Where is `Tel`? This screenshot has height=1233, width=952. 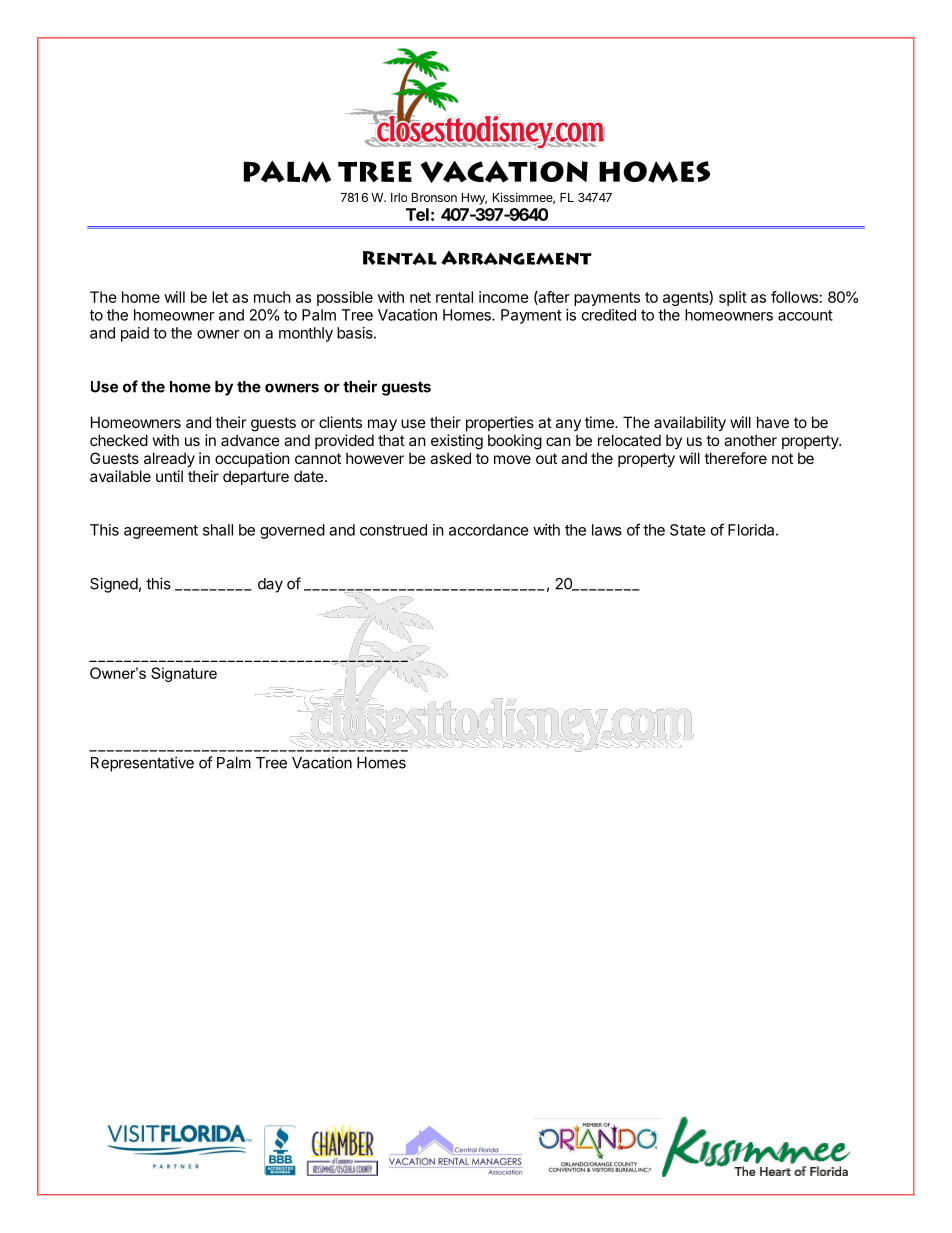 Tel is located at coordinates (417, 214).
